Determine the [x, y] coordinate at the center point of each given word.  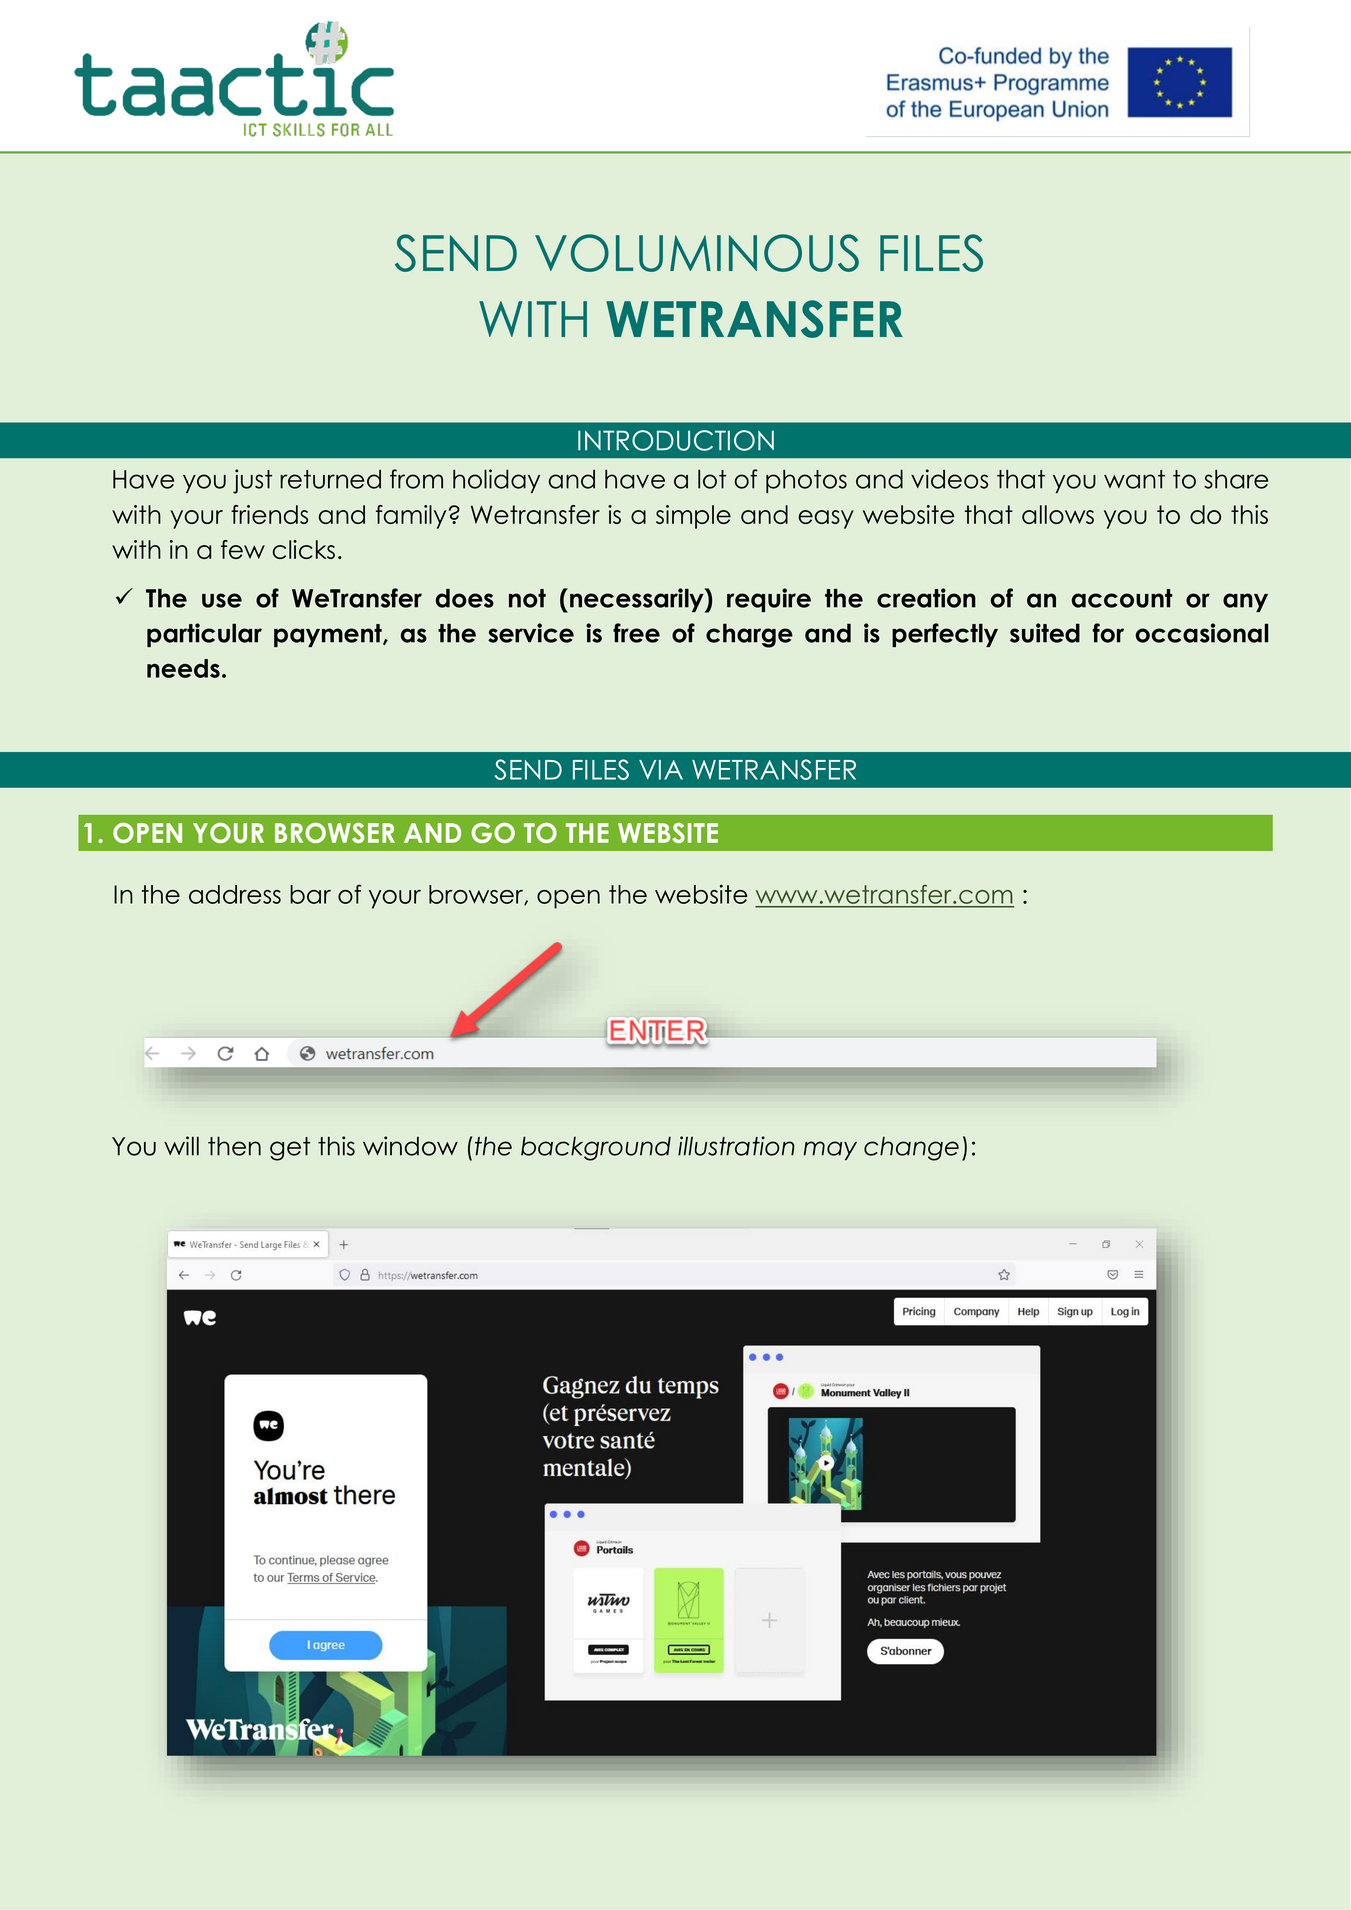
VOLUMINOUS [697, 253]
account [1122, 598]
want [1134, 479]
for [1108, 633]
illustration [736, 1146]
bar [310, 894]
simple [693, 517]
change [911, 1149]
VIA [661, 770]
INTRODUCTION [676, 440]
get [290, 1149]
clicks [304, 549]
